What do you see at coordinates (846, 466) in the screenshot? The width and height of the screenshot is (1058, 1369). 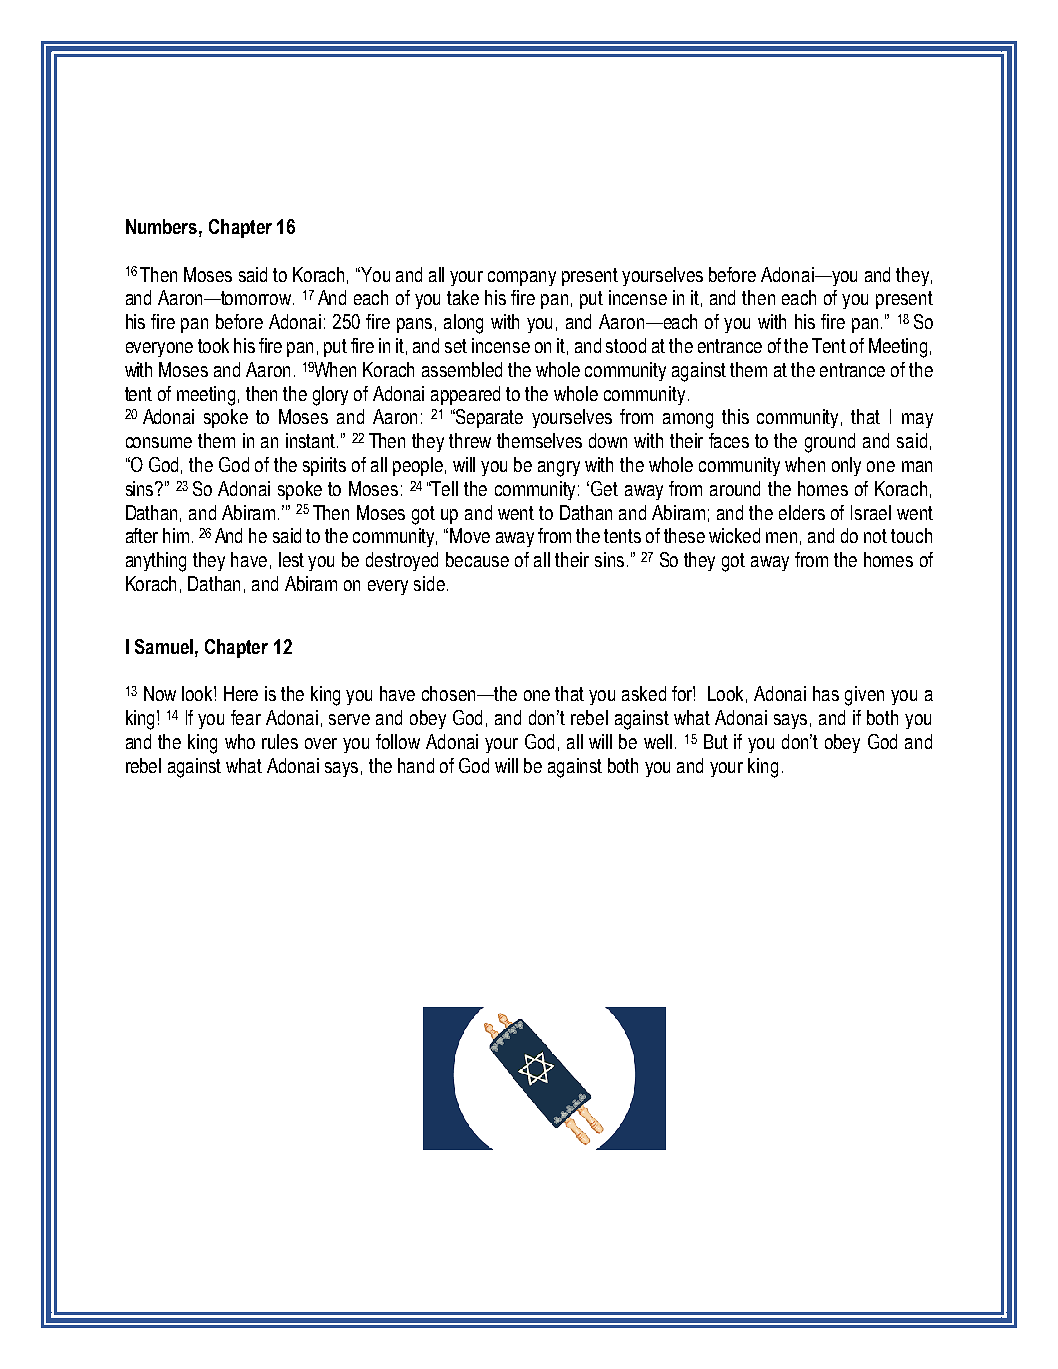 I see `only` at bounding box center [846, 466].
